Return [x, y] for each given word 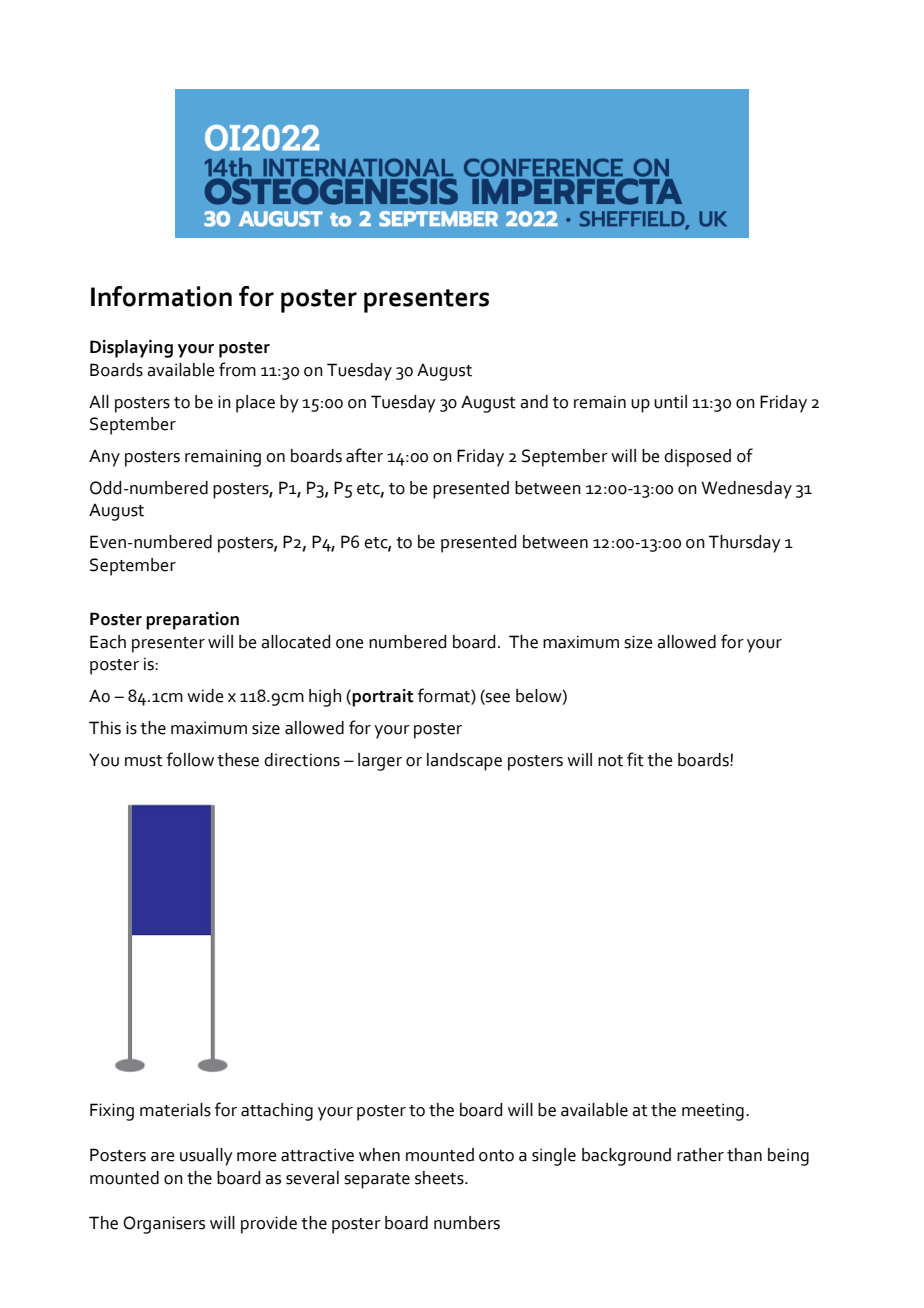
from [237, 369]
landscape [464, 762]
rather [700, 1155]
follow [190, 759]
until [670, 402]
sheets [440, 1178]
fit [635, 759]
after [364, 455]
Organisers [164, 1225]
